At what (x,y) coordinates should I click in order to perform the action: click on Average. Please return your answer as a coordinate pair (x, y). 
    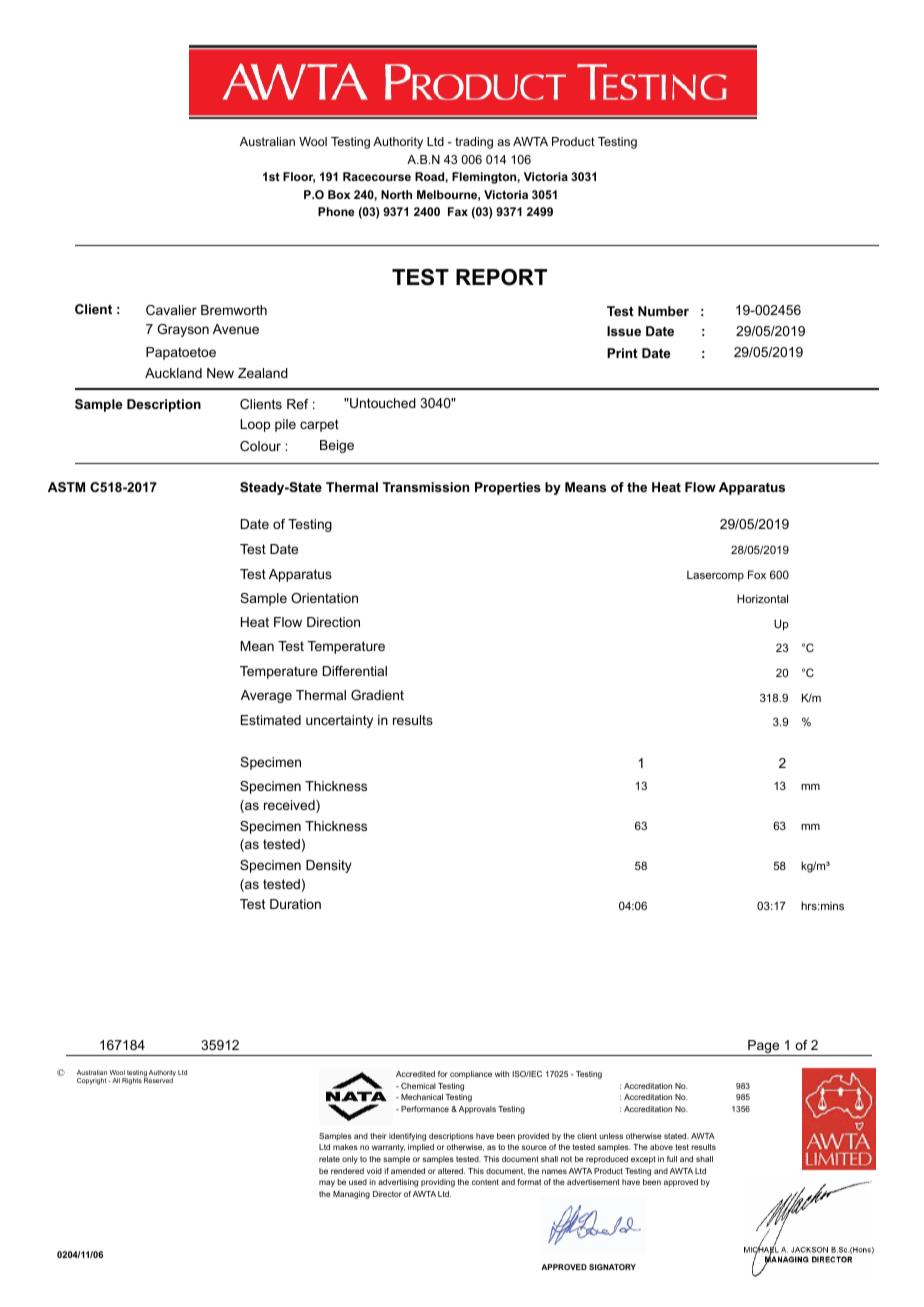
    Looking at the image, I should click on (266, 696).
